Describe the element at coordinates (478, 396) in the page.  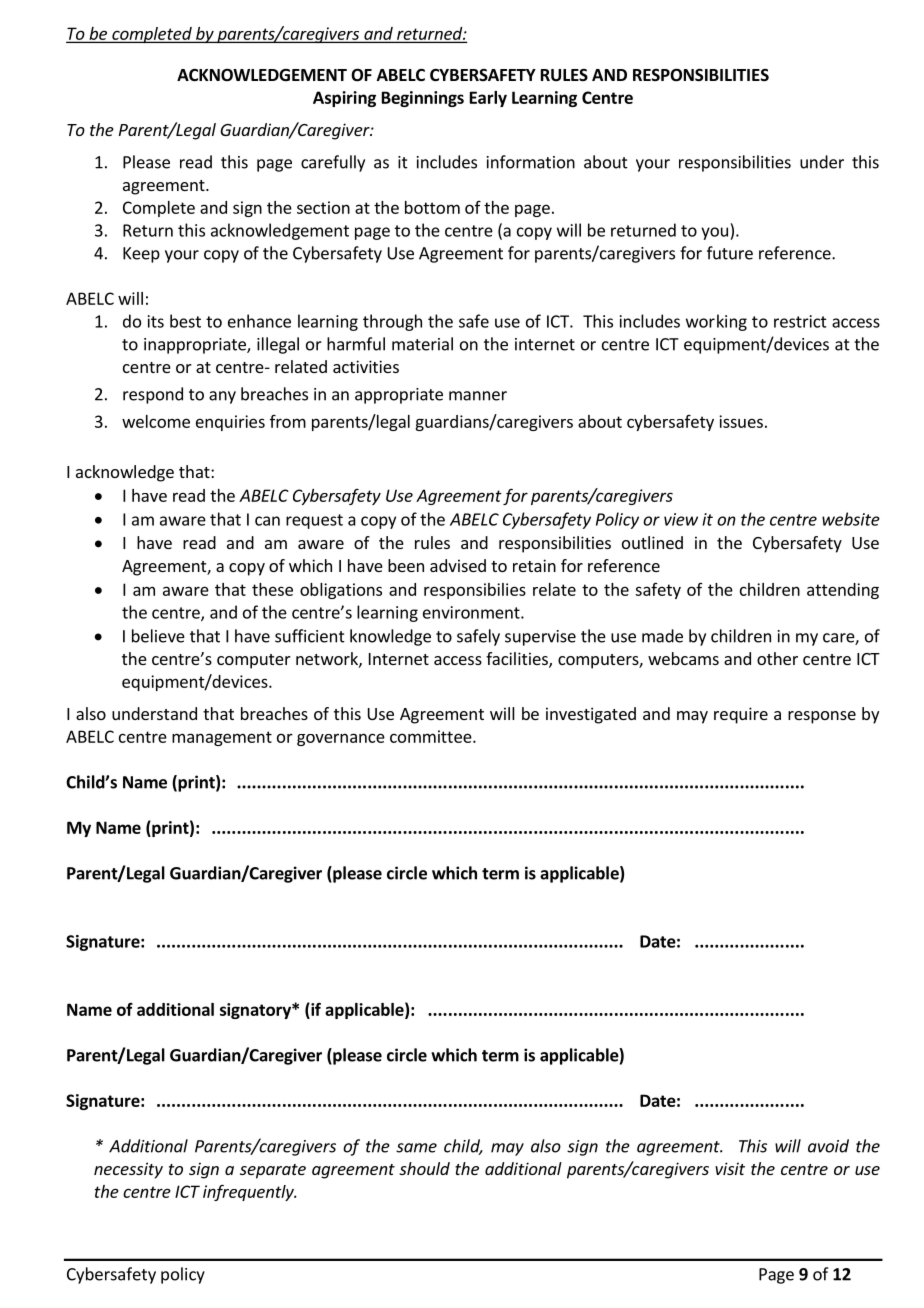
I see `manner` at that location.
